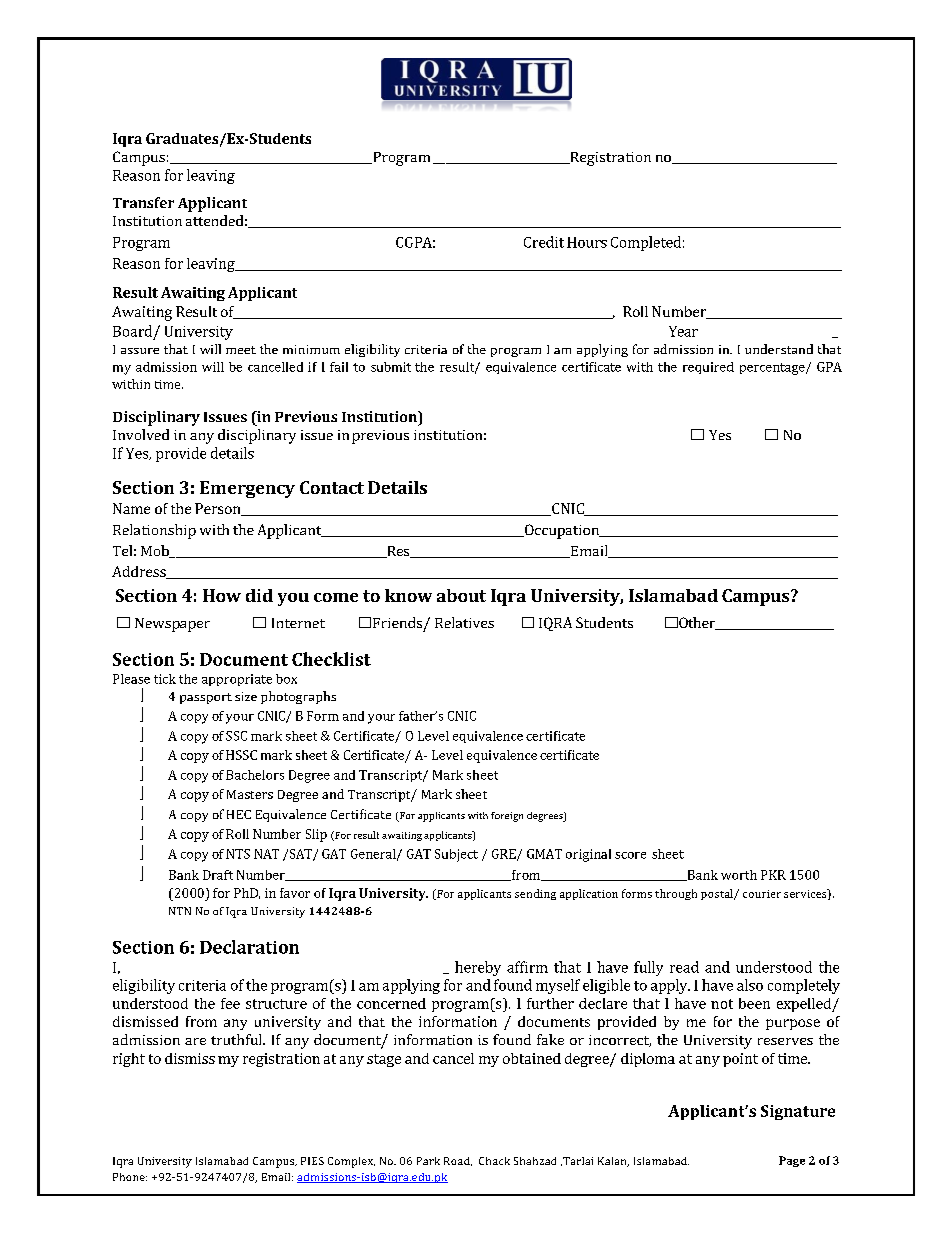  What do you see at coordinates (130, 1177) in the screenshot?
I see `Phone` at bounding box center [130, 1177].
